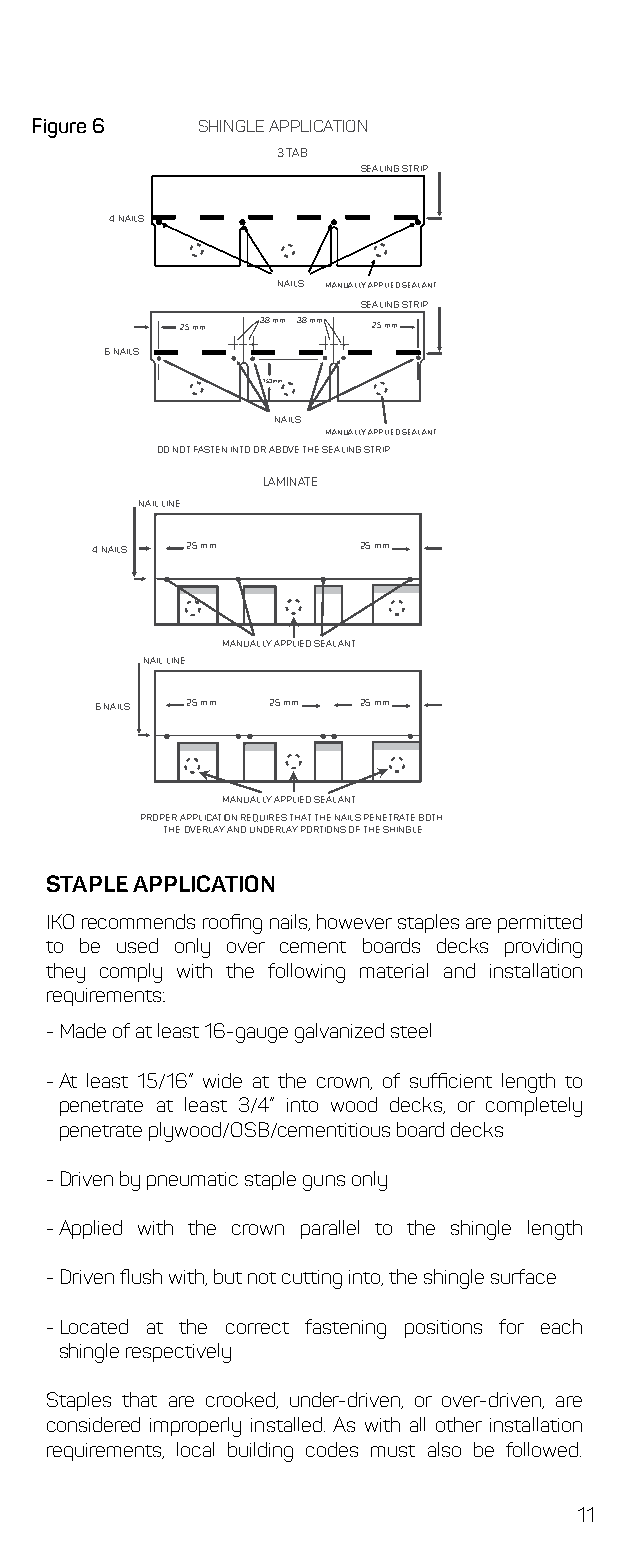  What do you see at coordinates (430, 817) in the image?
I see `BOTH` at bounding box center [430, 817].
